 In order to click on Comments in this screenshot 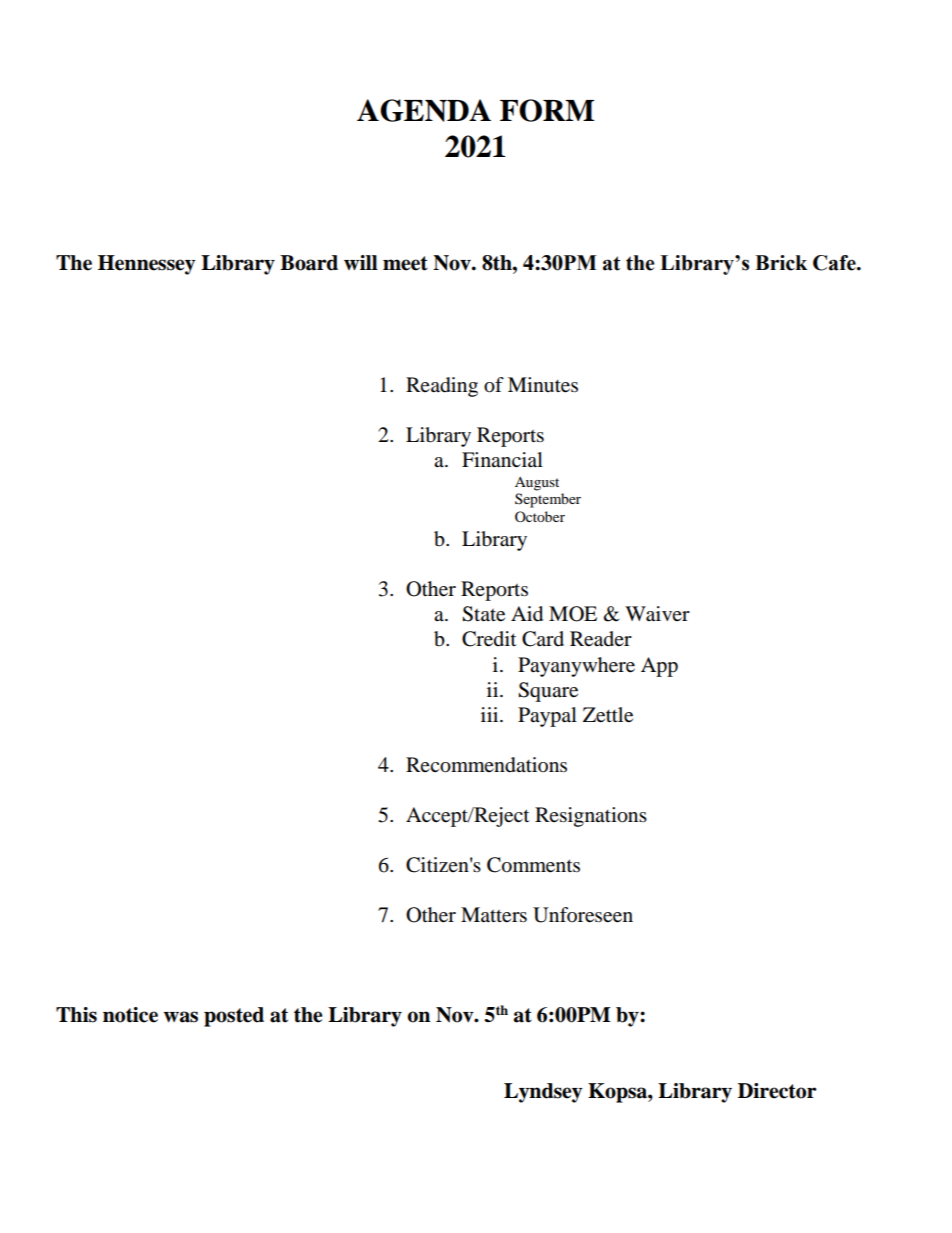, I will do `click(533, 865)`.
